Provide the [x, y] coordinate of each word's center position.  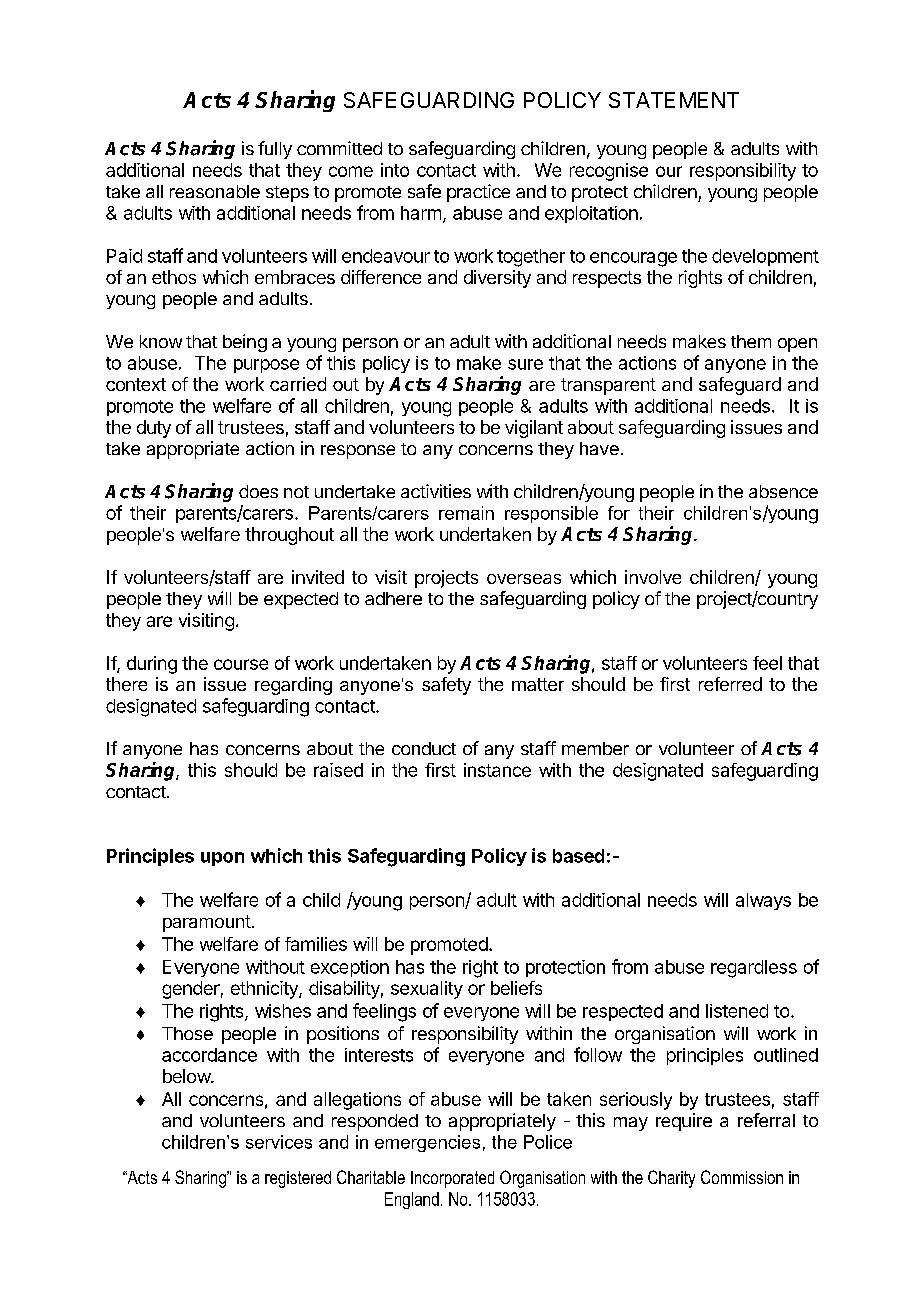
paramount [207, 923]
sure [525, 364]
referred [730, 684]
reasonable [215, 191]
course [241, 664]
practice [478, 193]
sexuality [427, 990]
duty [154, 429]
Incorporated [452, 1179]
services [279, 1142]
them [751, 341]
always [763, 901]
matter [538, 684]
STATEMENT [674, 100]
